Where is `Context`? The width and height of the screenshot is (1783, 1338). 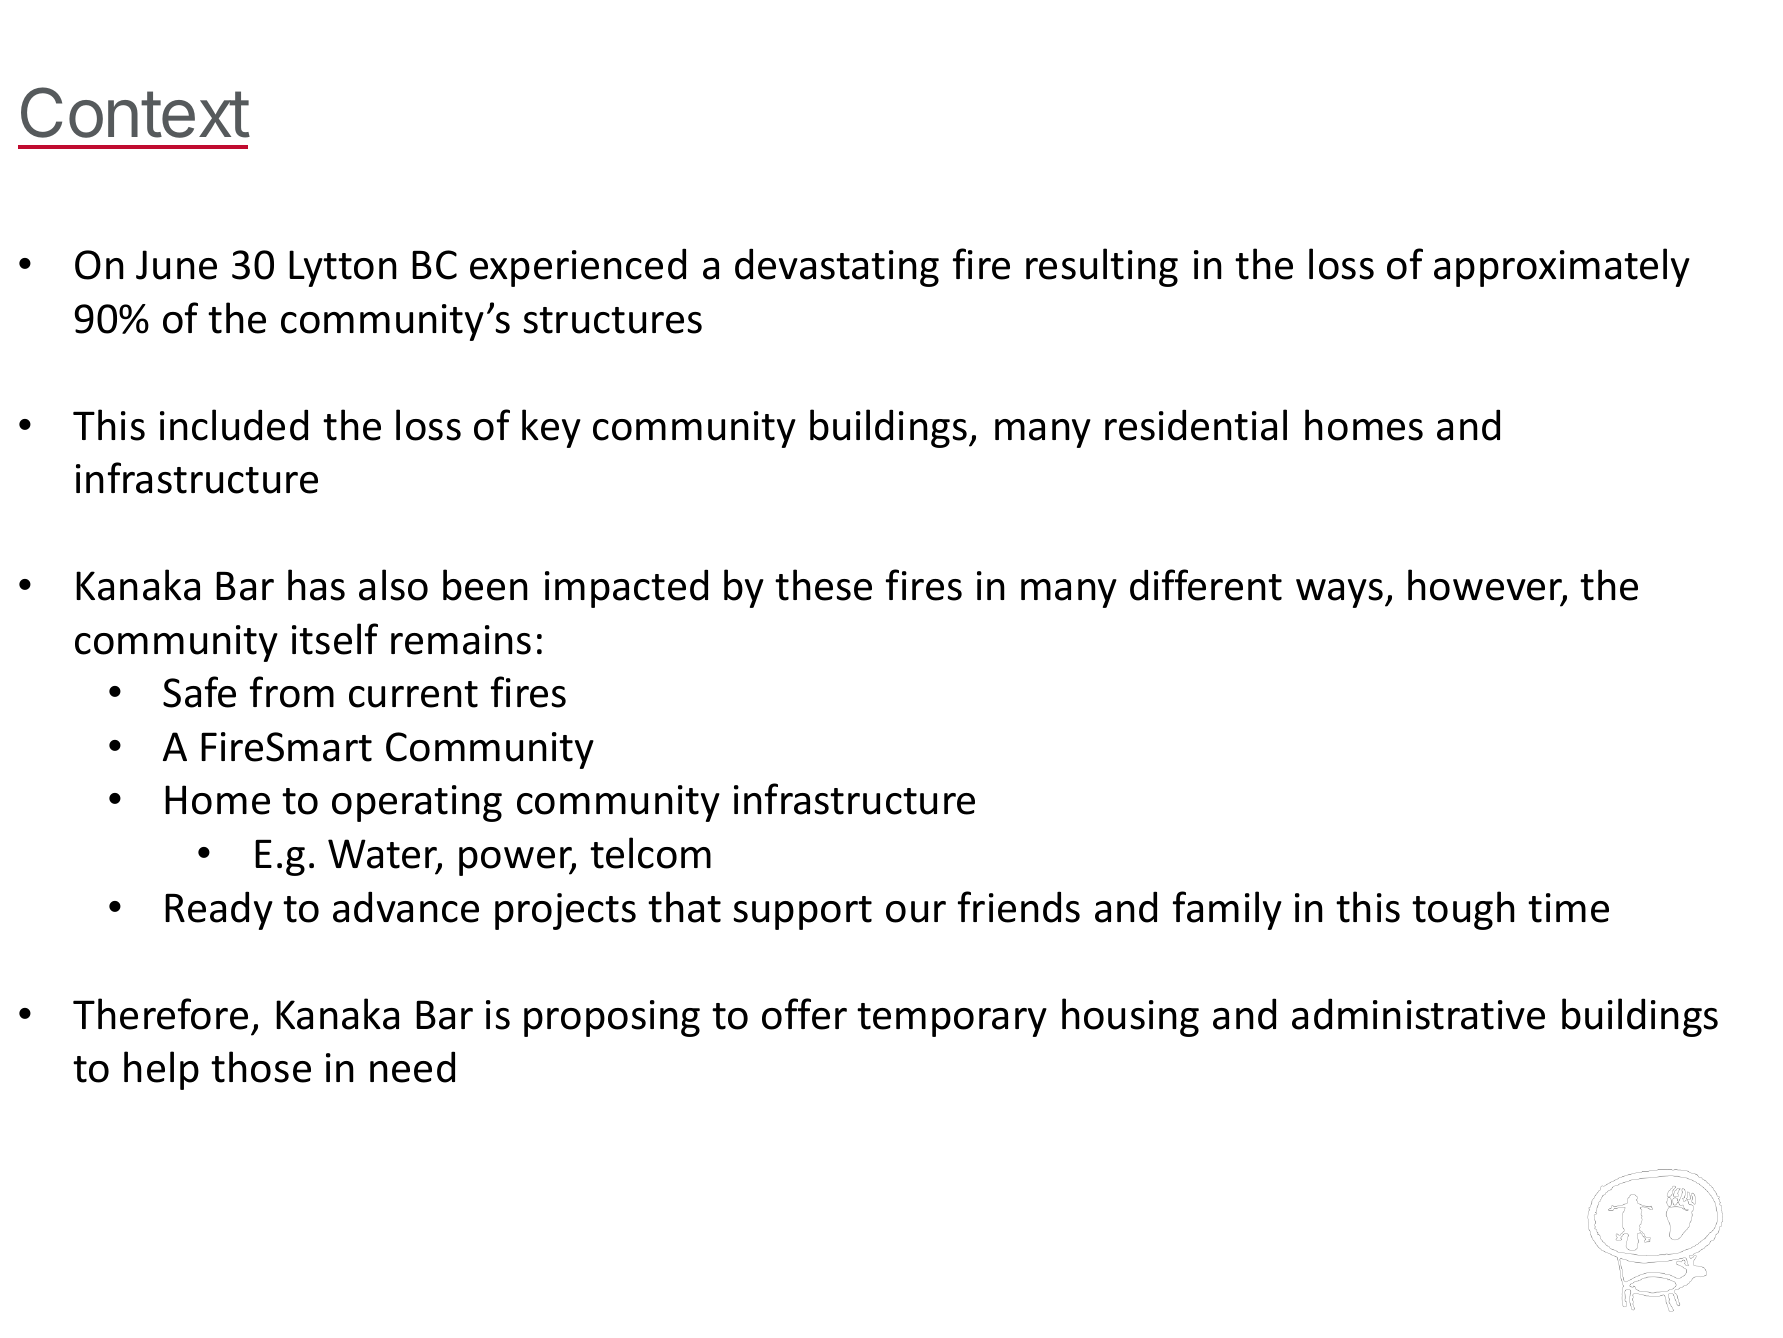
Context is located at coordinates (135, 112).
